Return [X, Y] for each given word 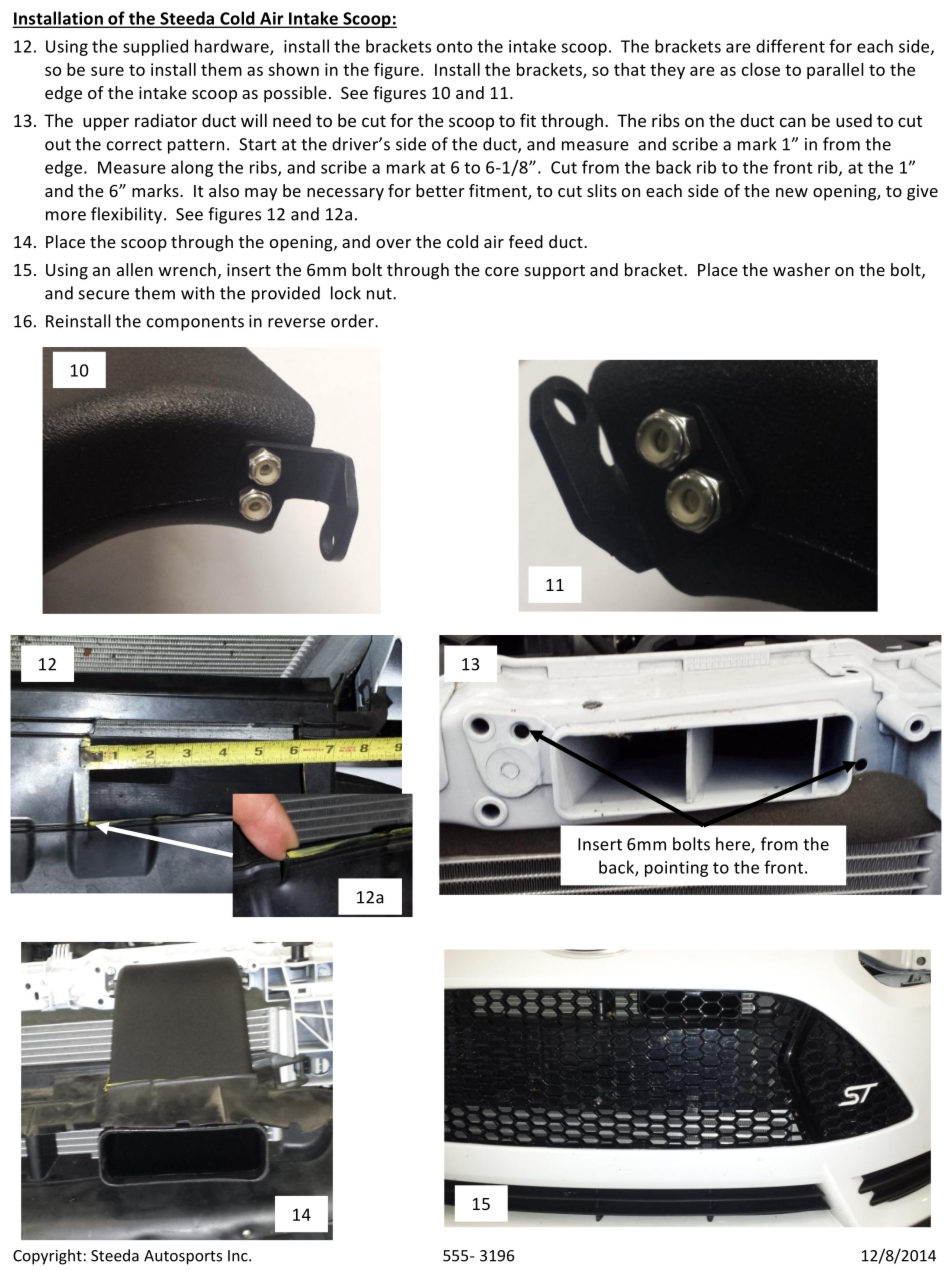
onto [454, 47]
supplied [155, 47]
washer [801, 269]
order [353, 321]
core [502, 271]
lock [346, 293]
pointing [676, 869]
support [555, 272]
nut [380, 294]
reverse [296, 323]
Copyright [47, 1257]
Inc [239, 1256]
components [195, 323]
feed [526, 241]
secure [104, 295]
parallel [835, 71]
